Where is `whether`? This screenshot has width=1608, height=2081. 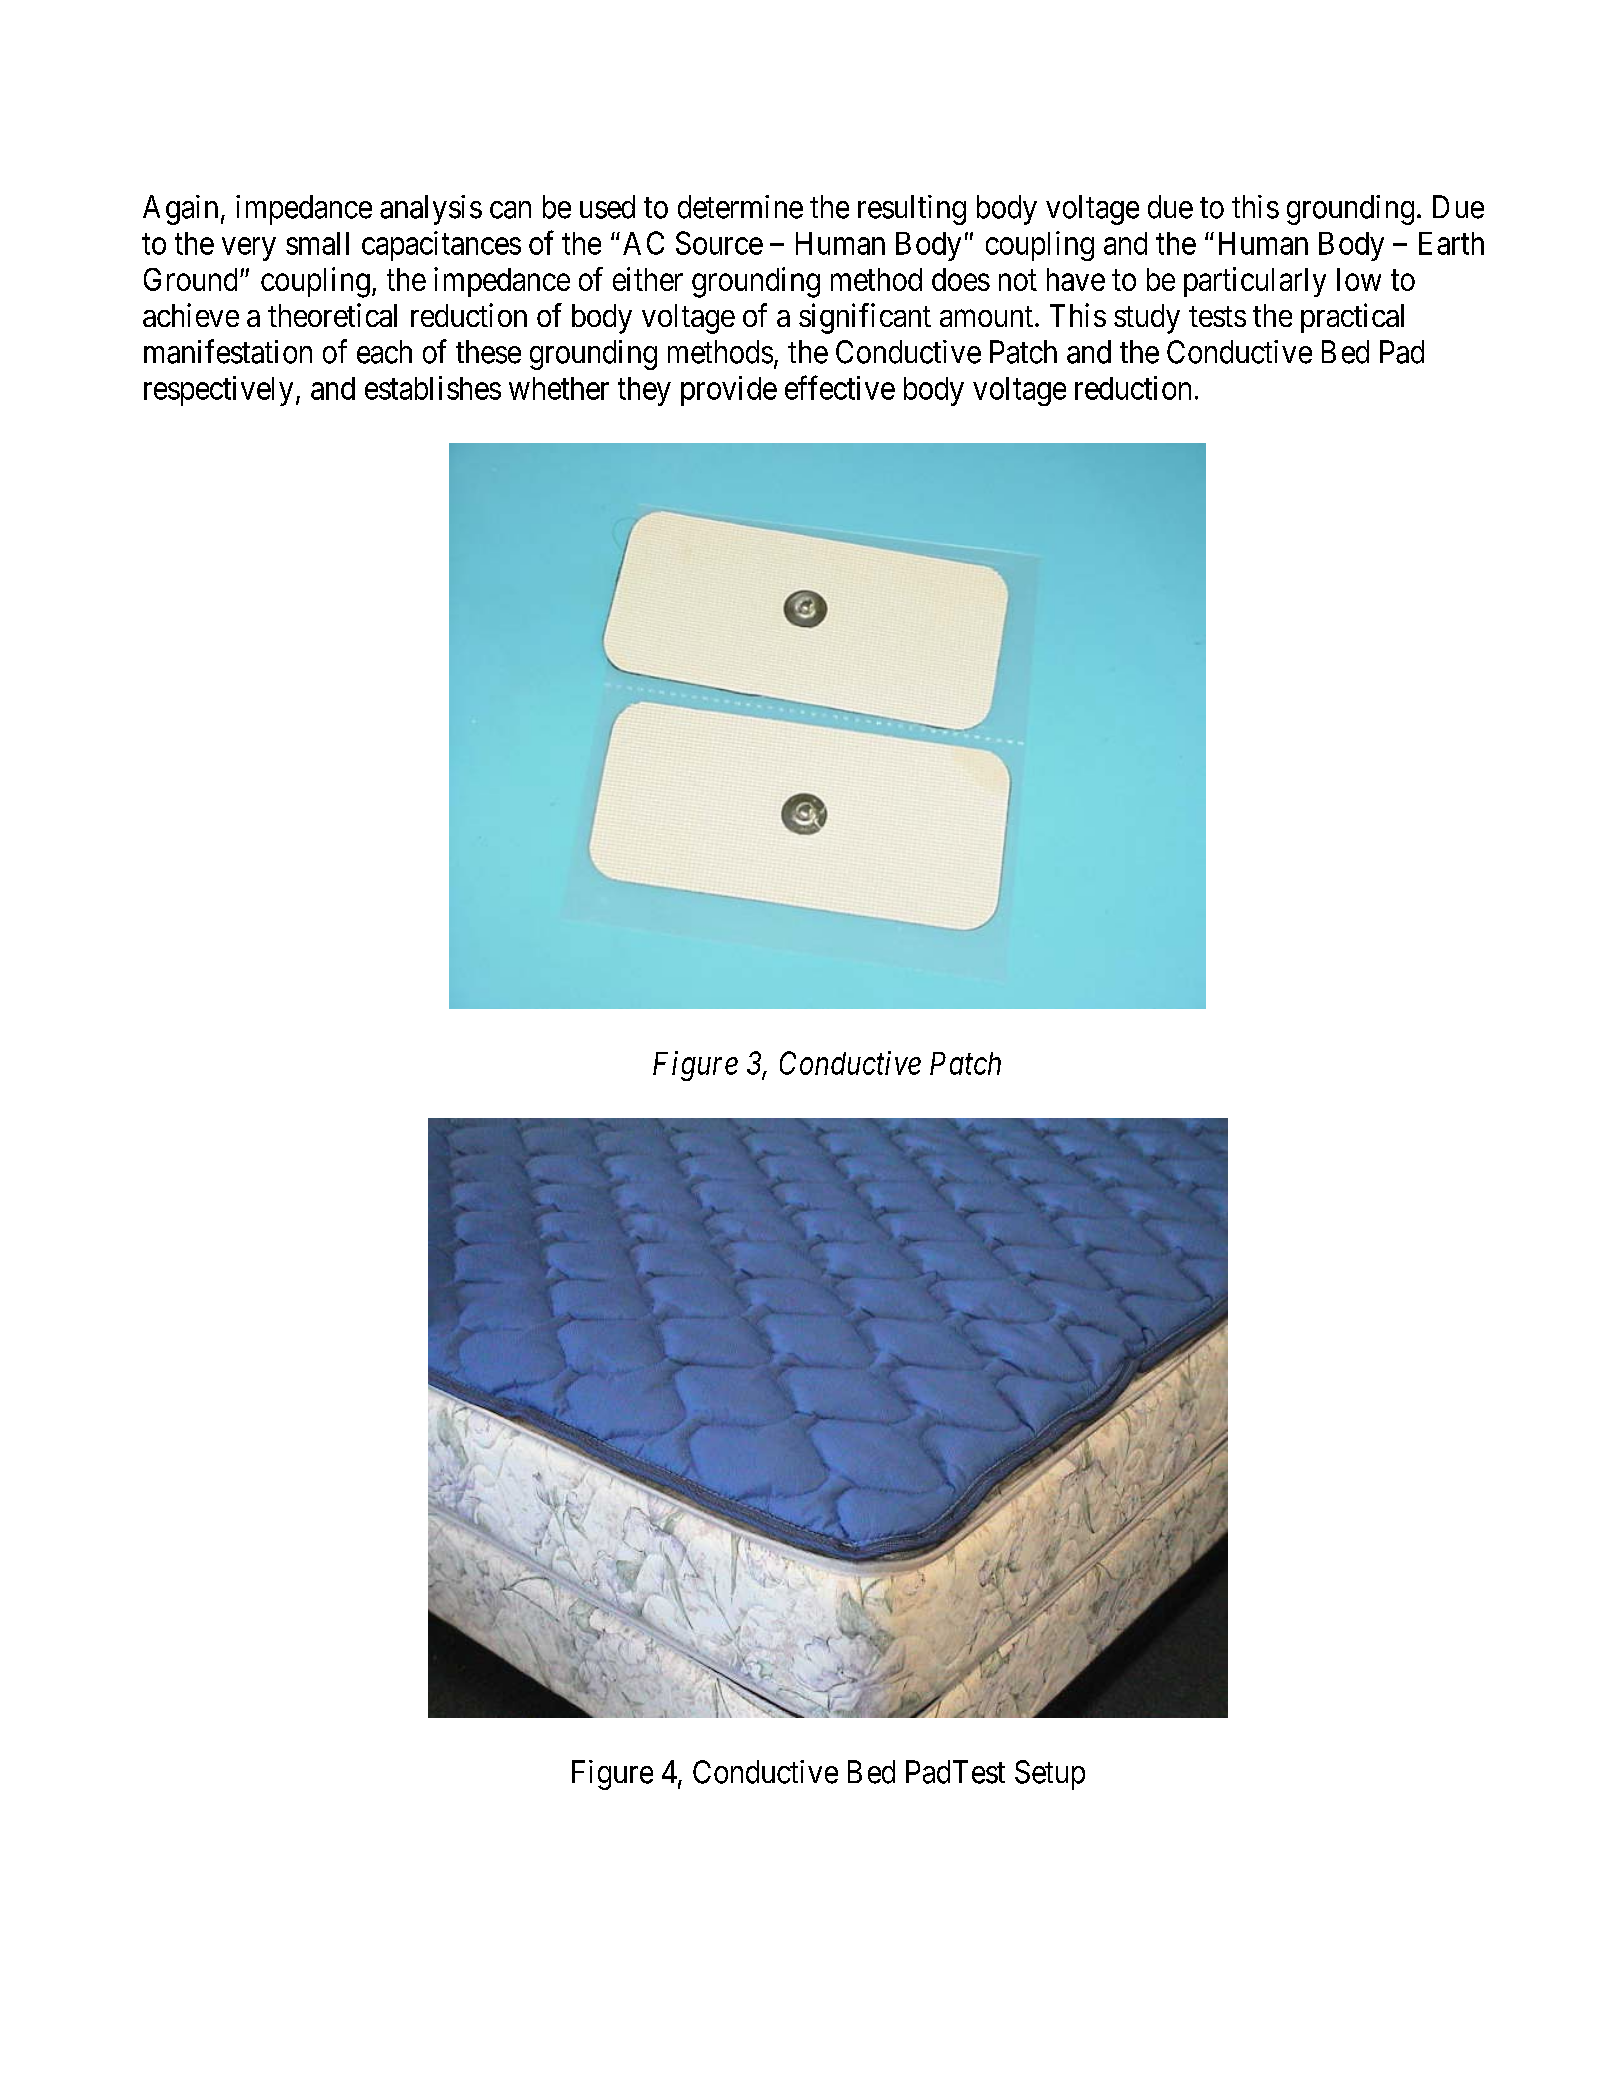
whether is located at coordinates (559, 388).
